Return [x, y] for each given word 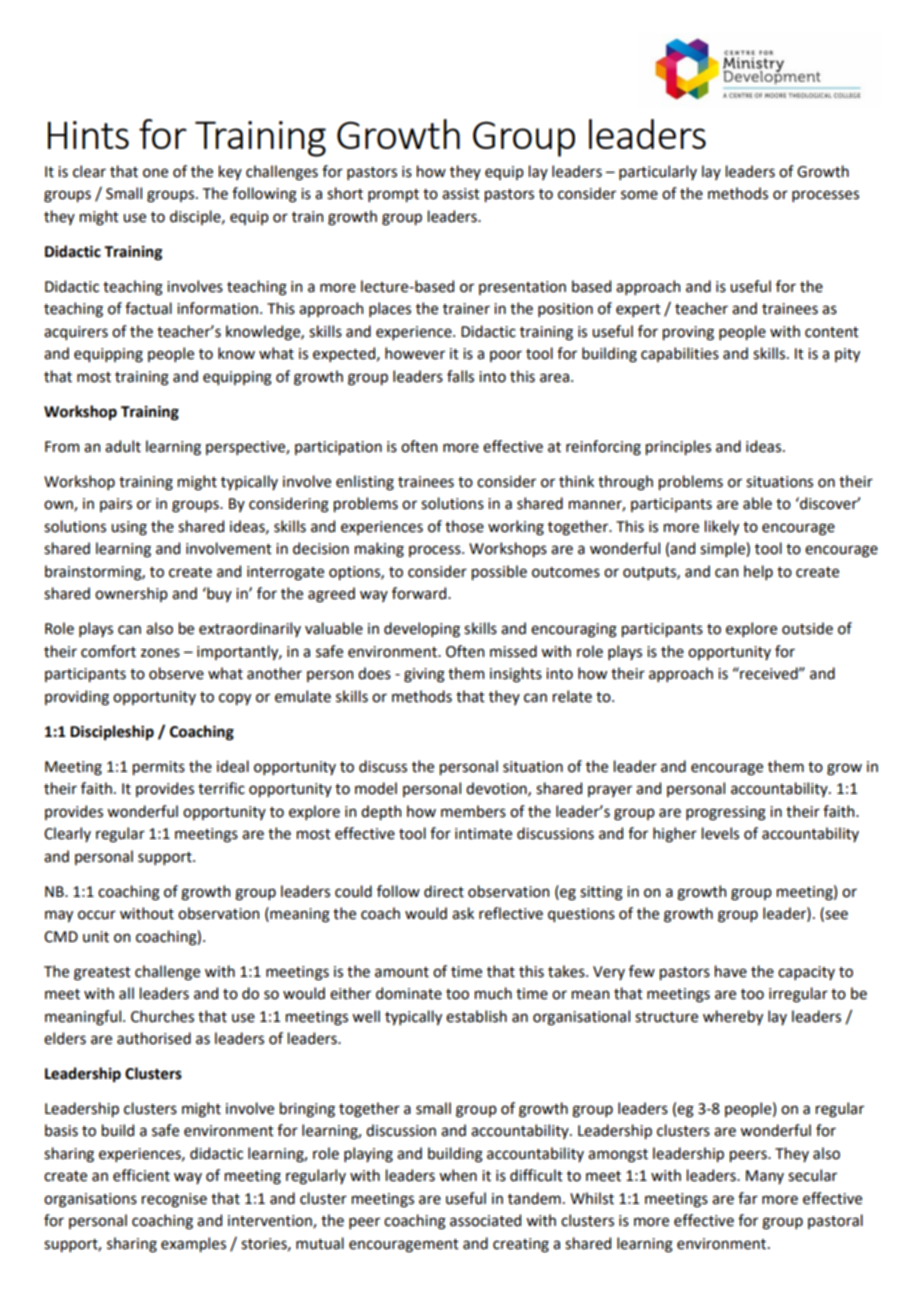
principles [678, 447]
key [230, 172]
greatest [102, 974]
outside [807, 628]
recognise [174, 1200]
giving [424, 675]
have [731, 971]
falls [460, 376]
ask [463, 913]
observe [176, 673]
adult [123, 446]
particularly [658, 172]
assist [461, 194]
